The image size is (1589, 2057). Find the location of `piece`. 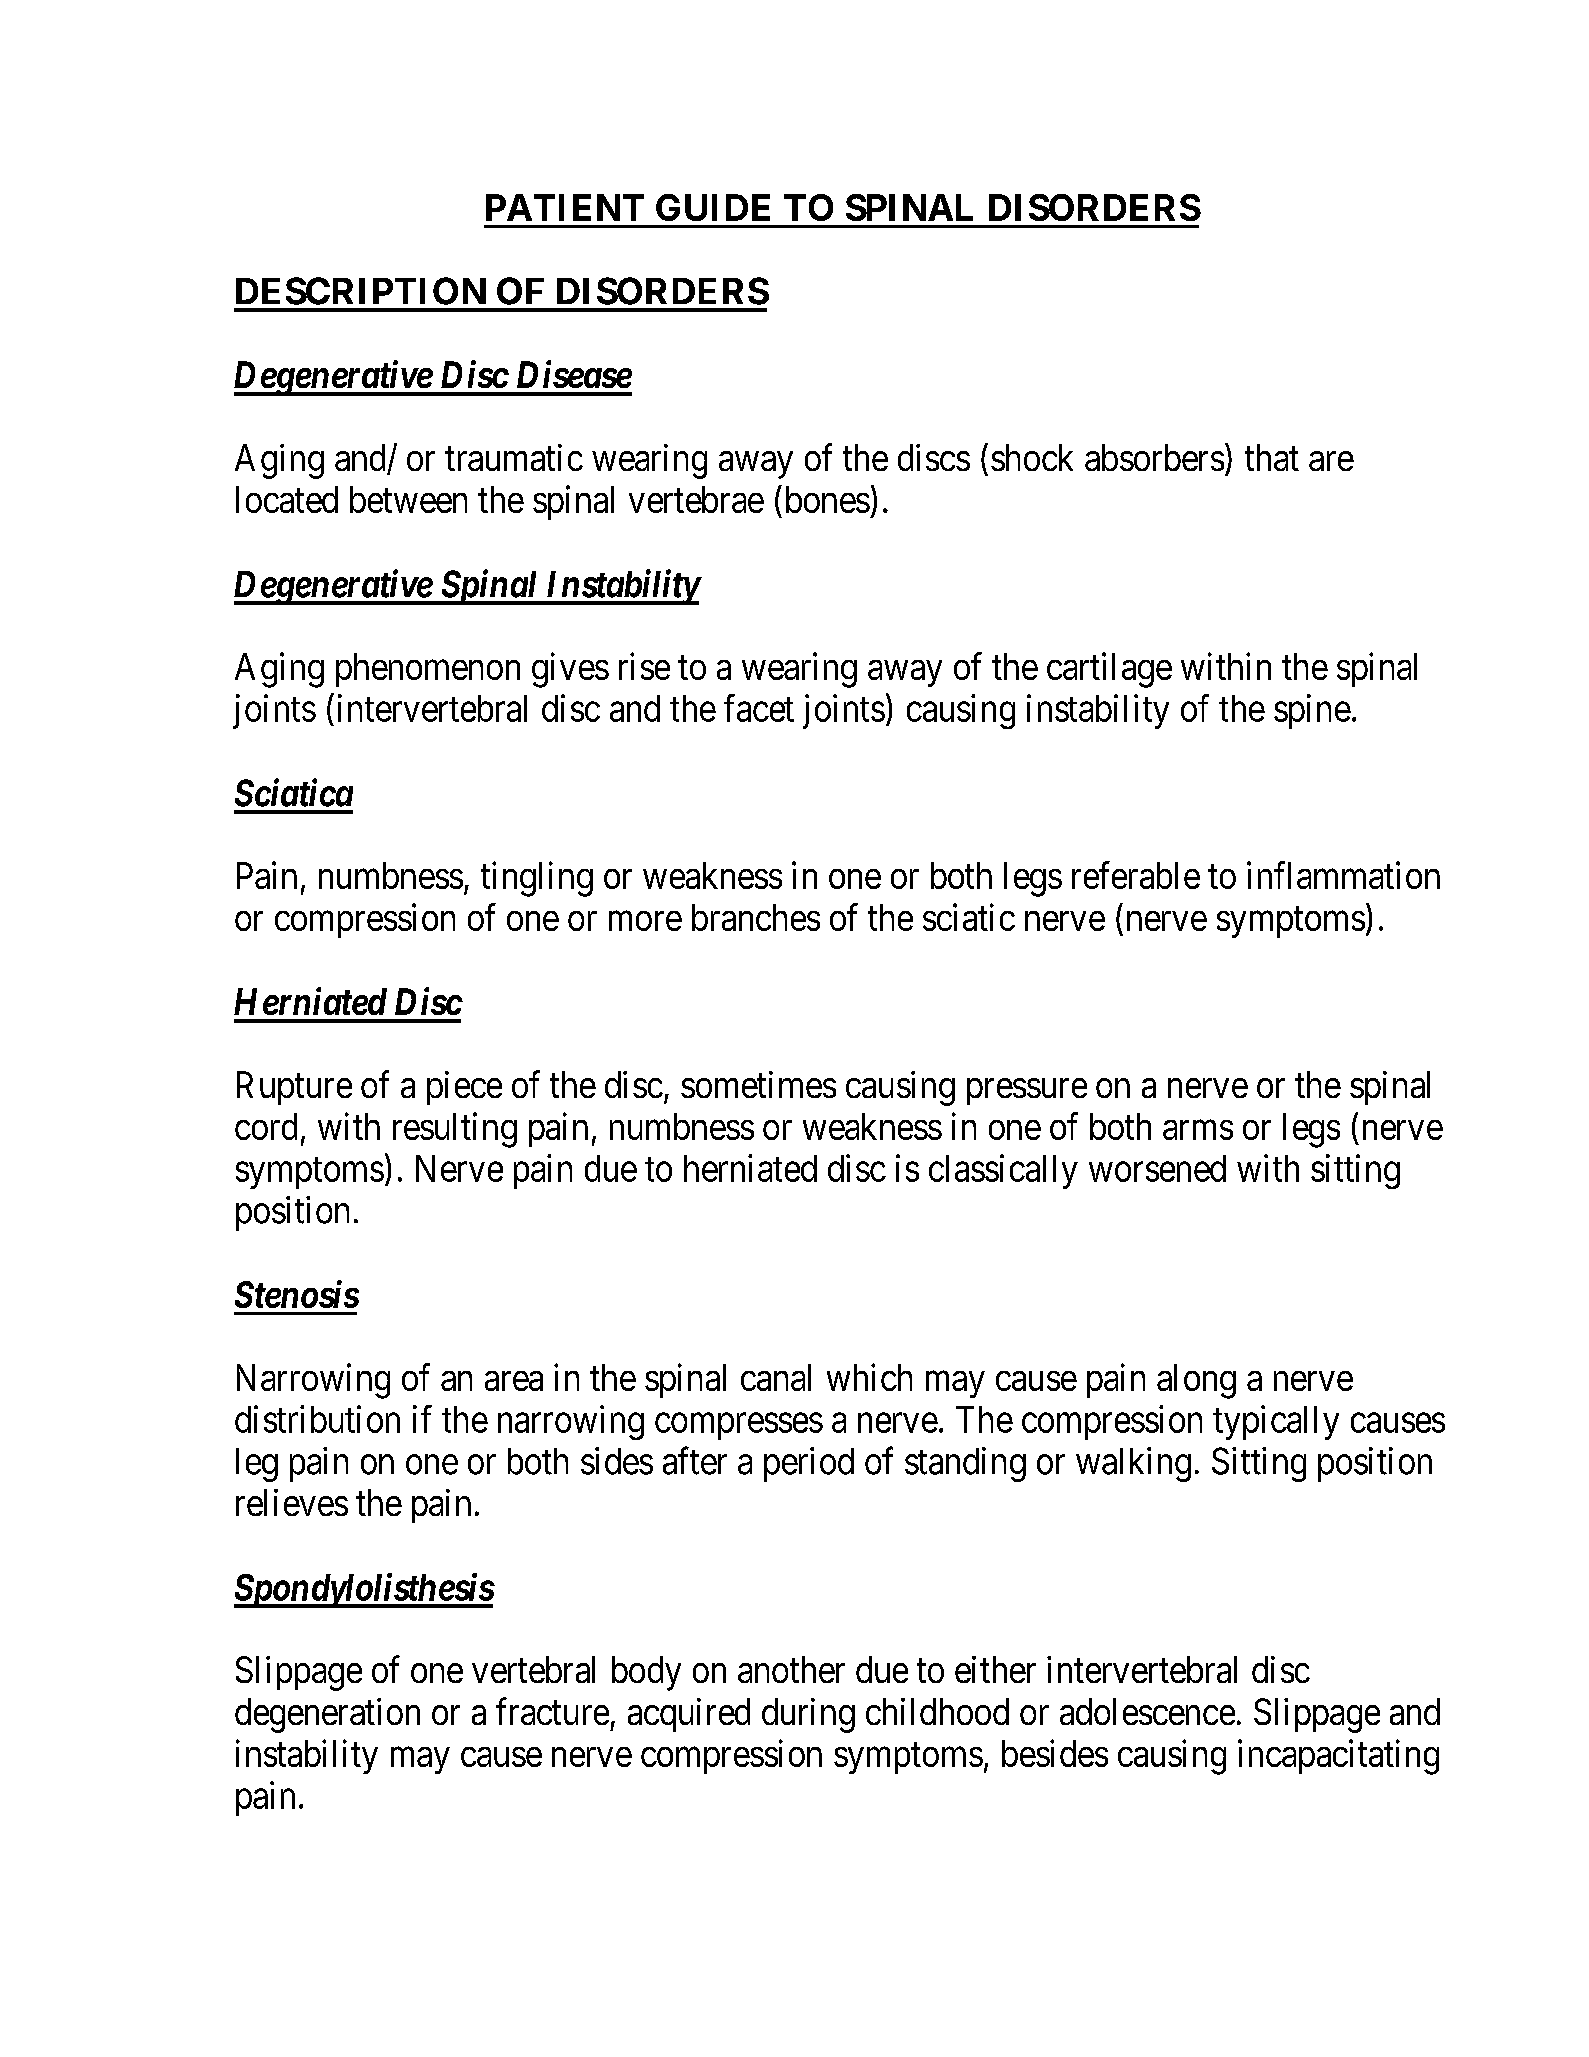

piece is located at coordinates (464, 1088).
